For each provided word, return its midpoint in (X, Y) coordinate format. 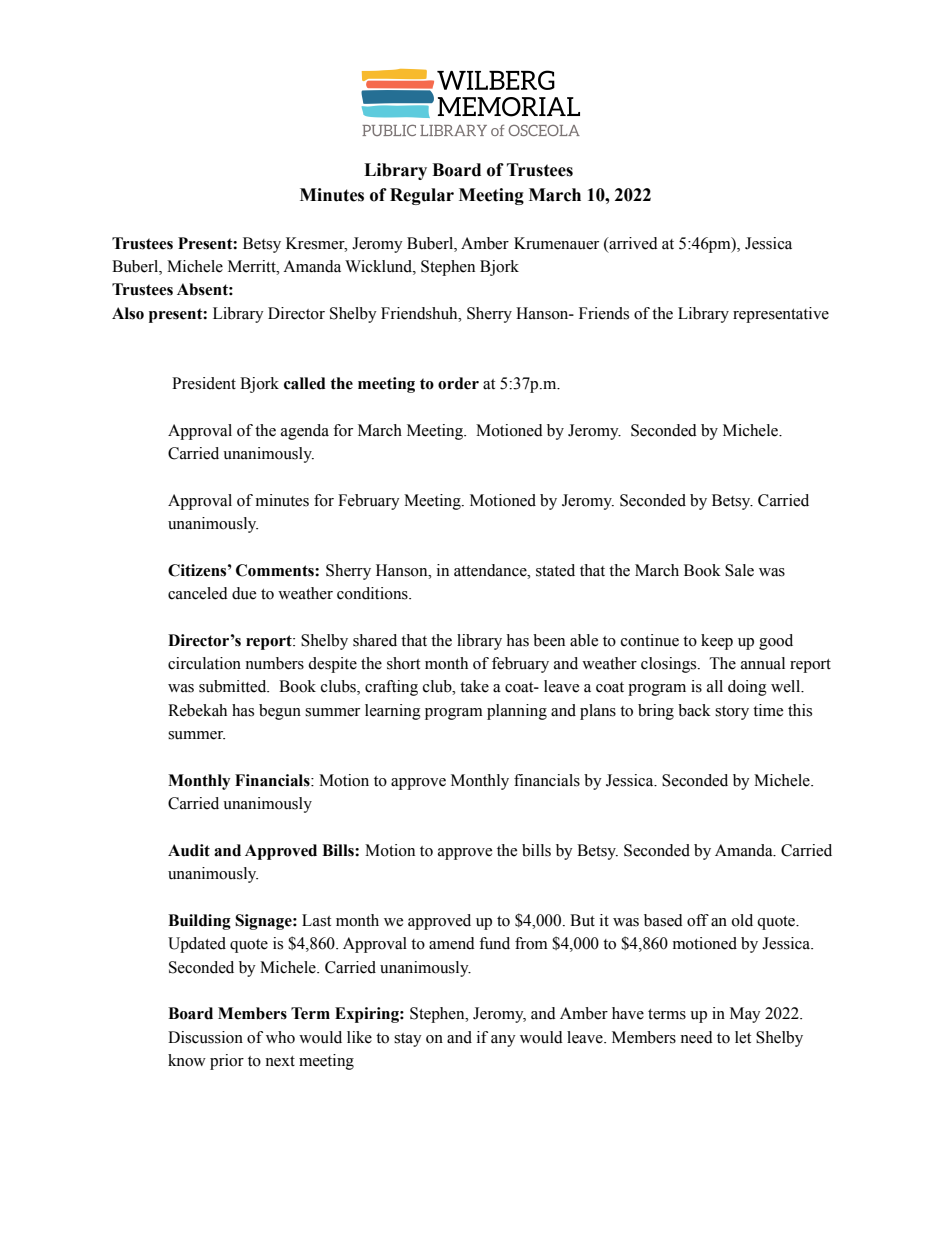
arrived (632, 243)
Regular (422, 196)
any (503, 1041)
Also (128, 313)
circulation (204, 663)
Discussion (205, 1037)
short (403, 663)
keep (717, 642)
